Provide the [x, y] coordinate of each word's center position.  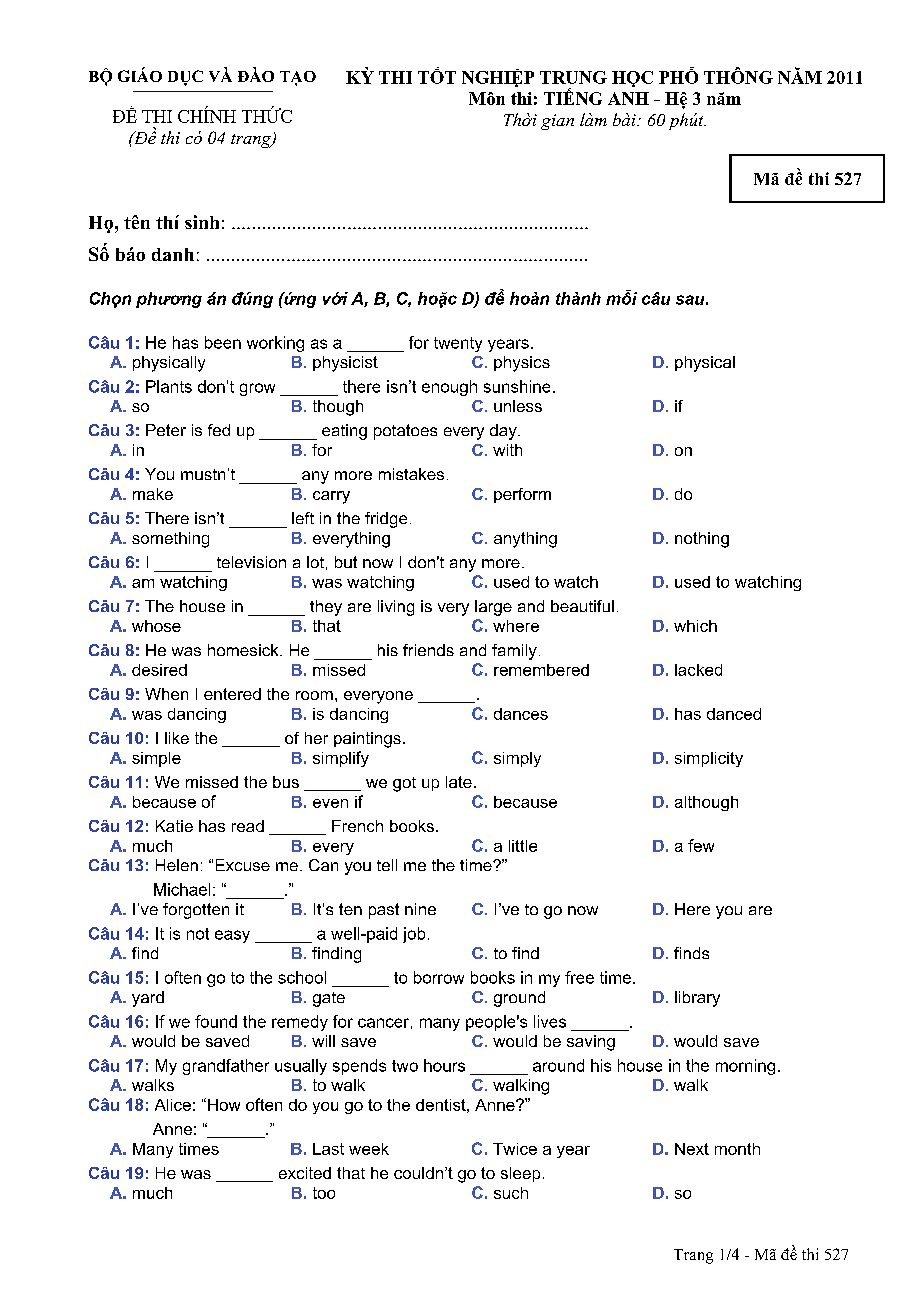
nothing [702, 540]
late [459, 782]
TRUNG [573, 77]
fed [219, 430]
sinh [202, 222]
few [701, 845]
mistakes [411, 474]
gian [557, 122]
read [248, 826]
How [224, 1105]
